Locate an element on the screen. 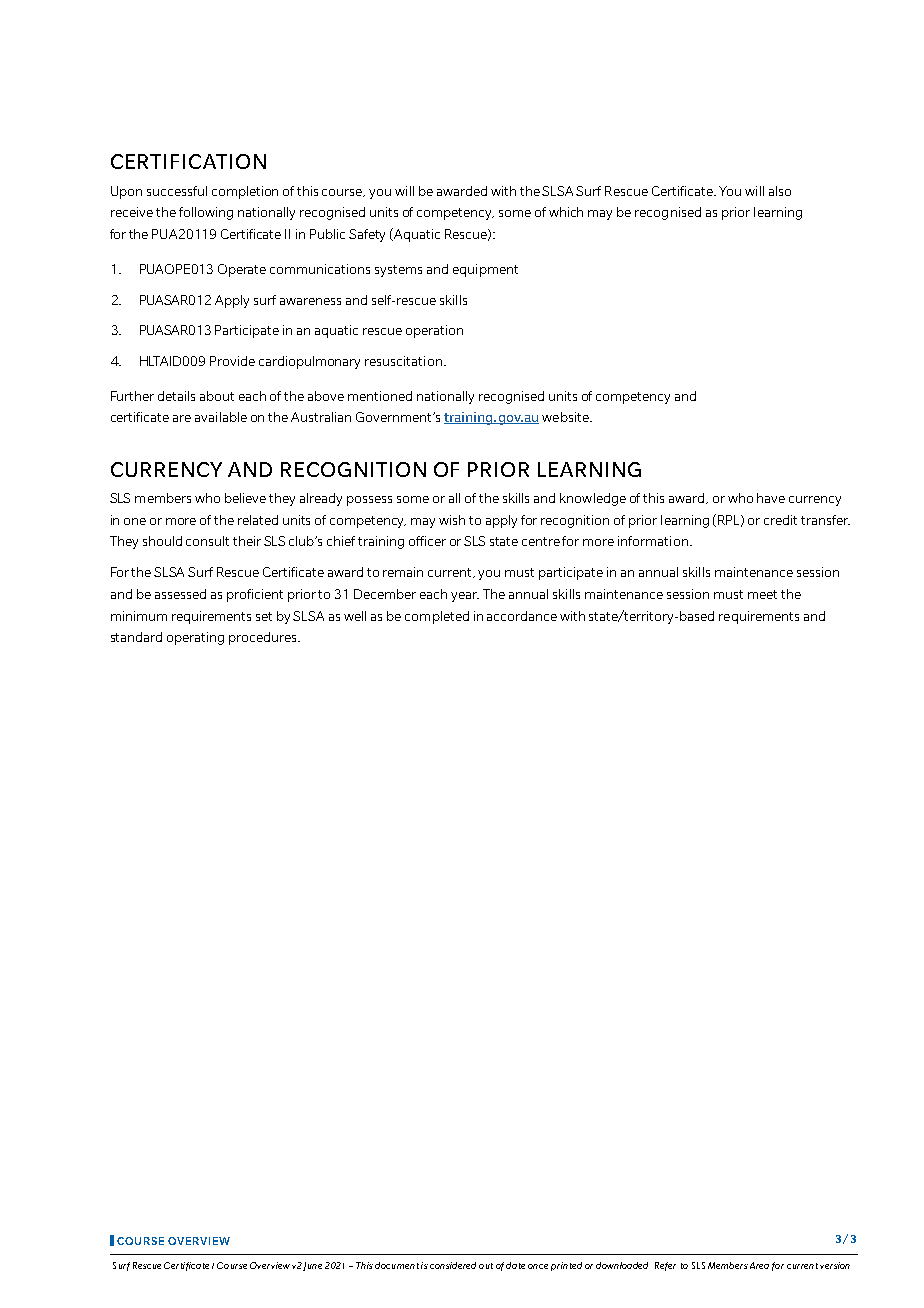 This screenshot has width=924, height=1308. June is located at coordinates (312, 1266).
